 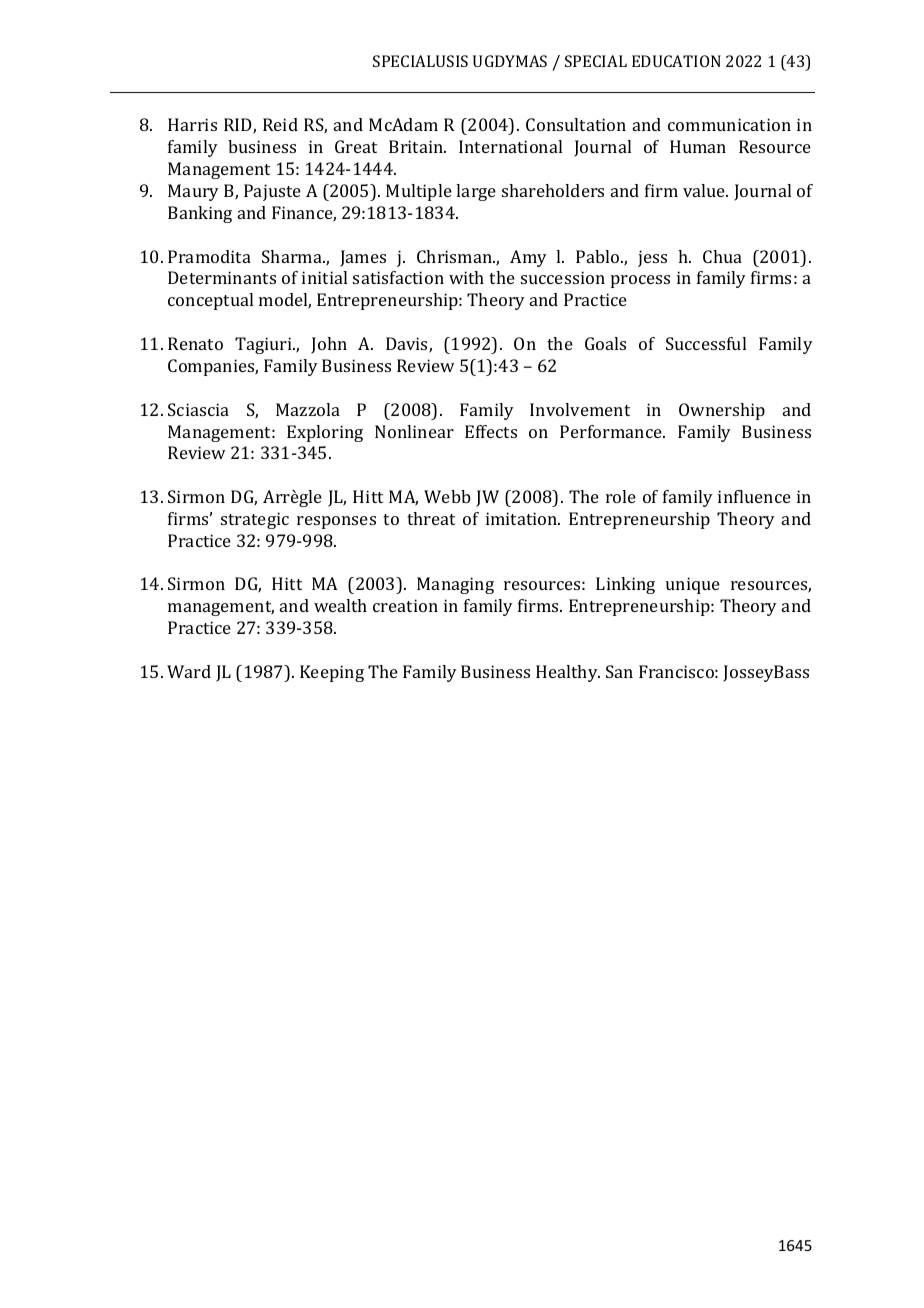 I want to click on Effects, so click(x=491, y=431).
